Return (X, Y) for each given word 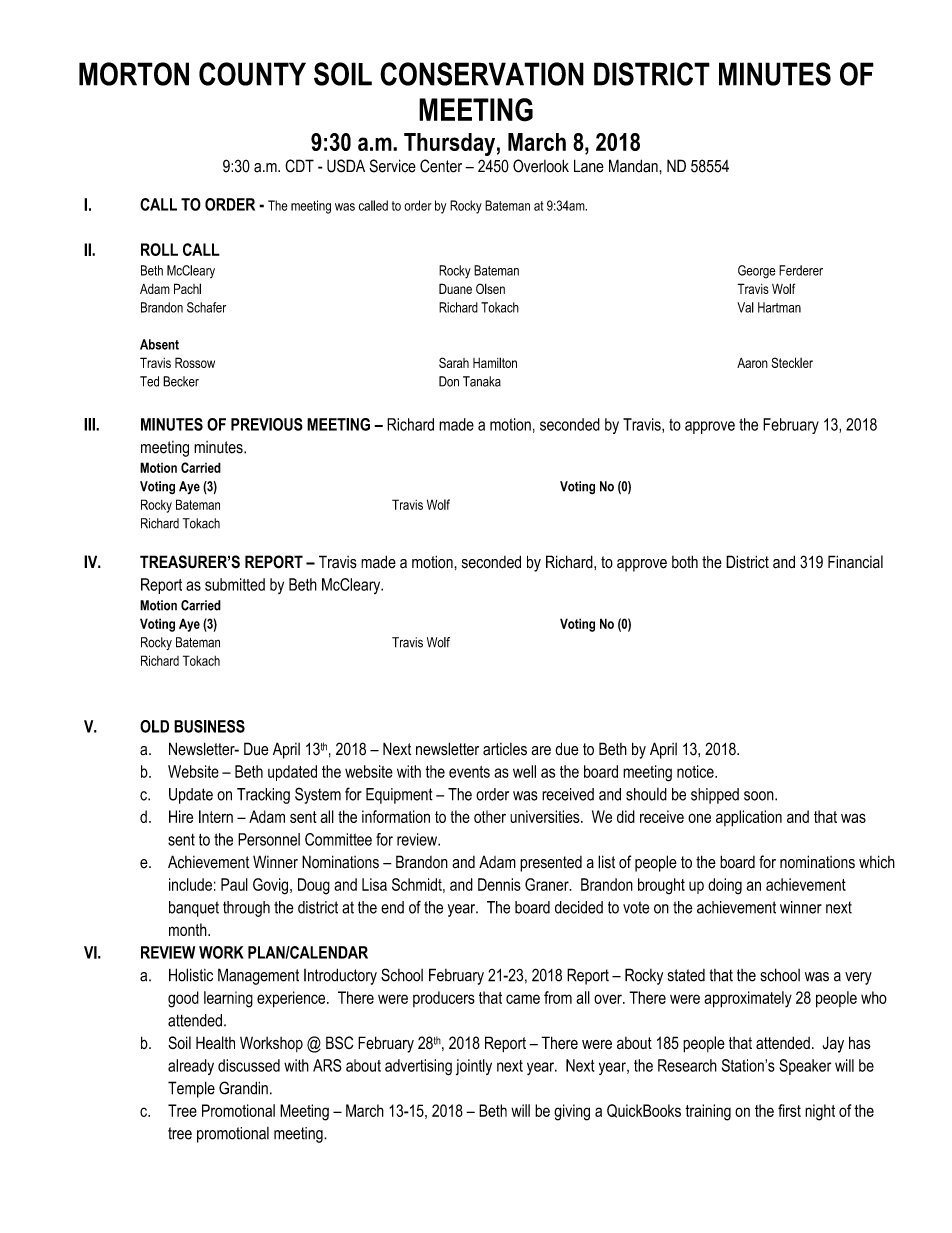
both (685, 562)
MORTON (134, 74)
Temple (191, 1089)
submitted (235, 584)
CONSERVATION (482, 74)
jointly (474, 1067)
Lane (589, 166)
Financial (855, 562)
